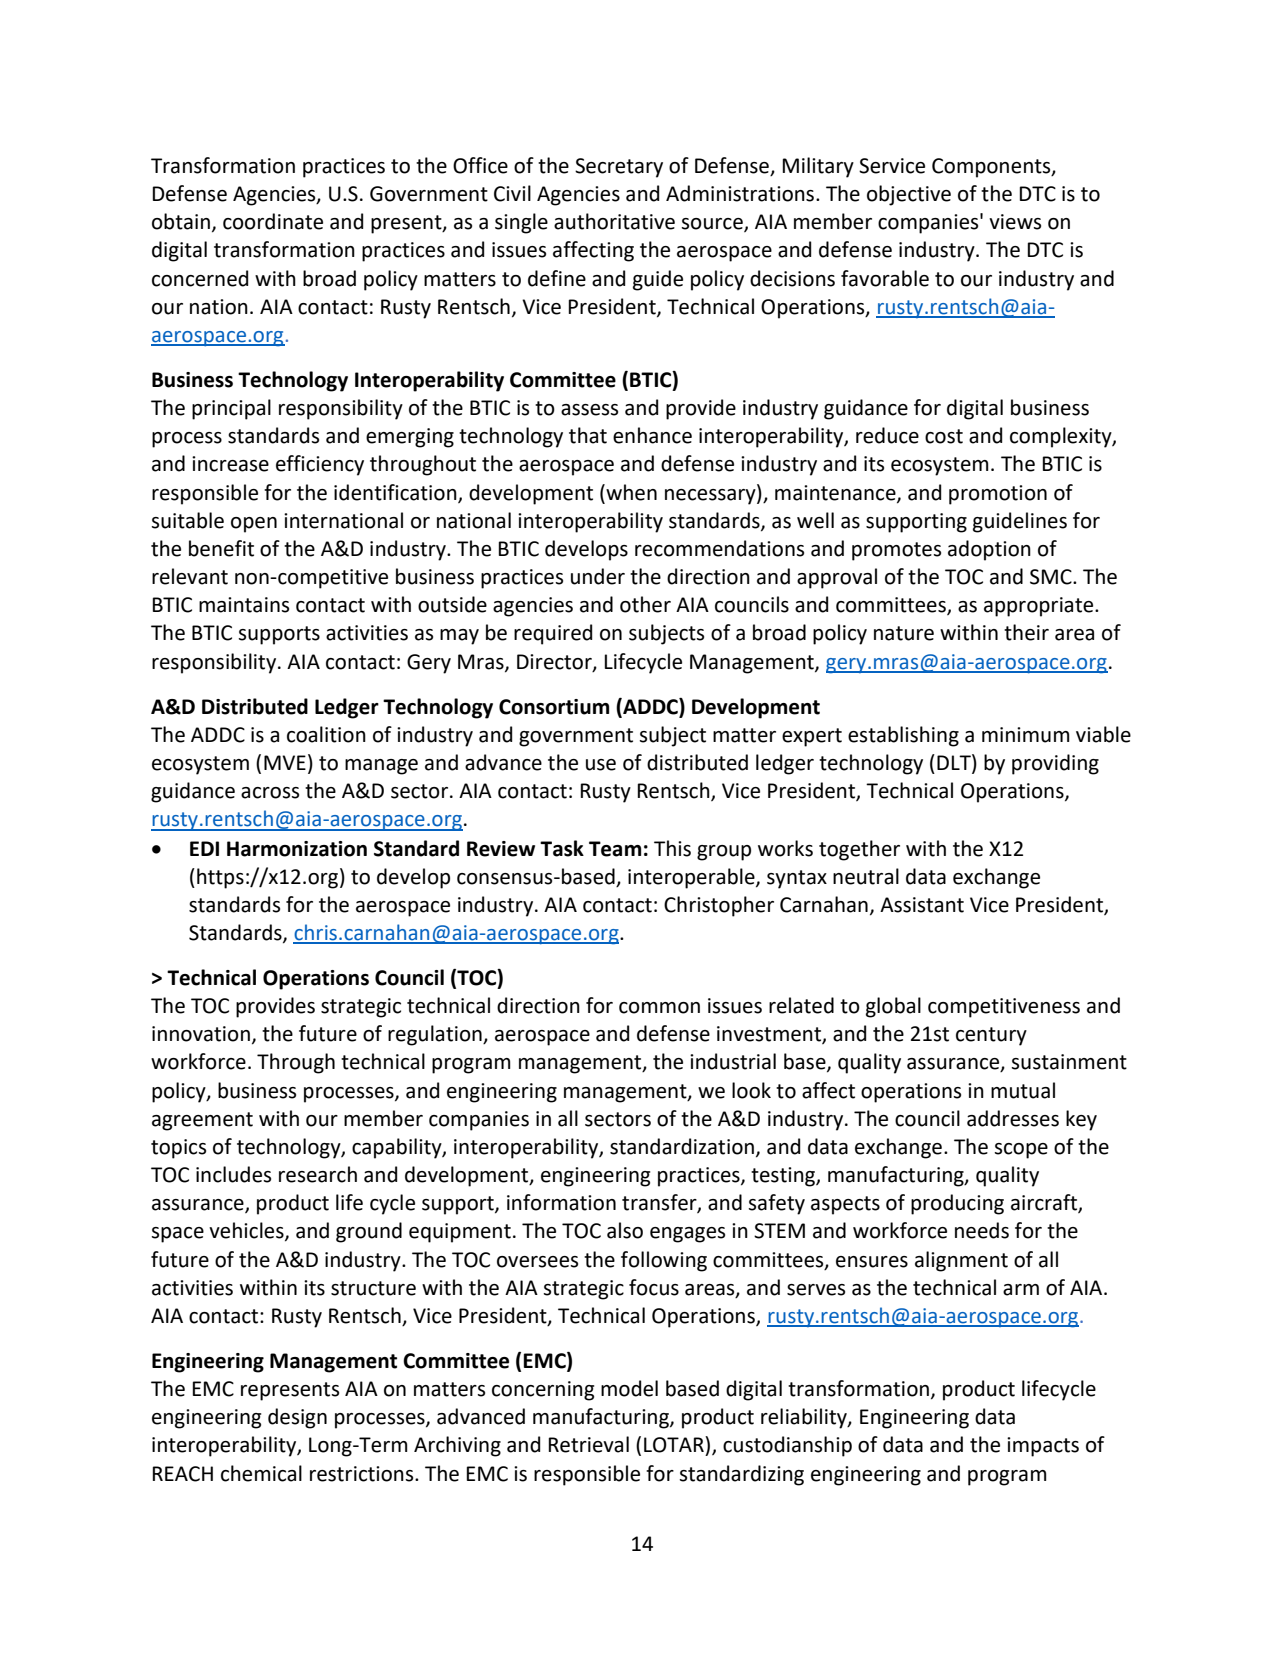 This document has height=1661, width=1284. Describe the element at coordinates (991, 1036) in the document. I see `century` at that location.
